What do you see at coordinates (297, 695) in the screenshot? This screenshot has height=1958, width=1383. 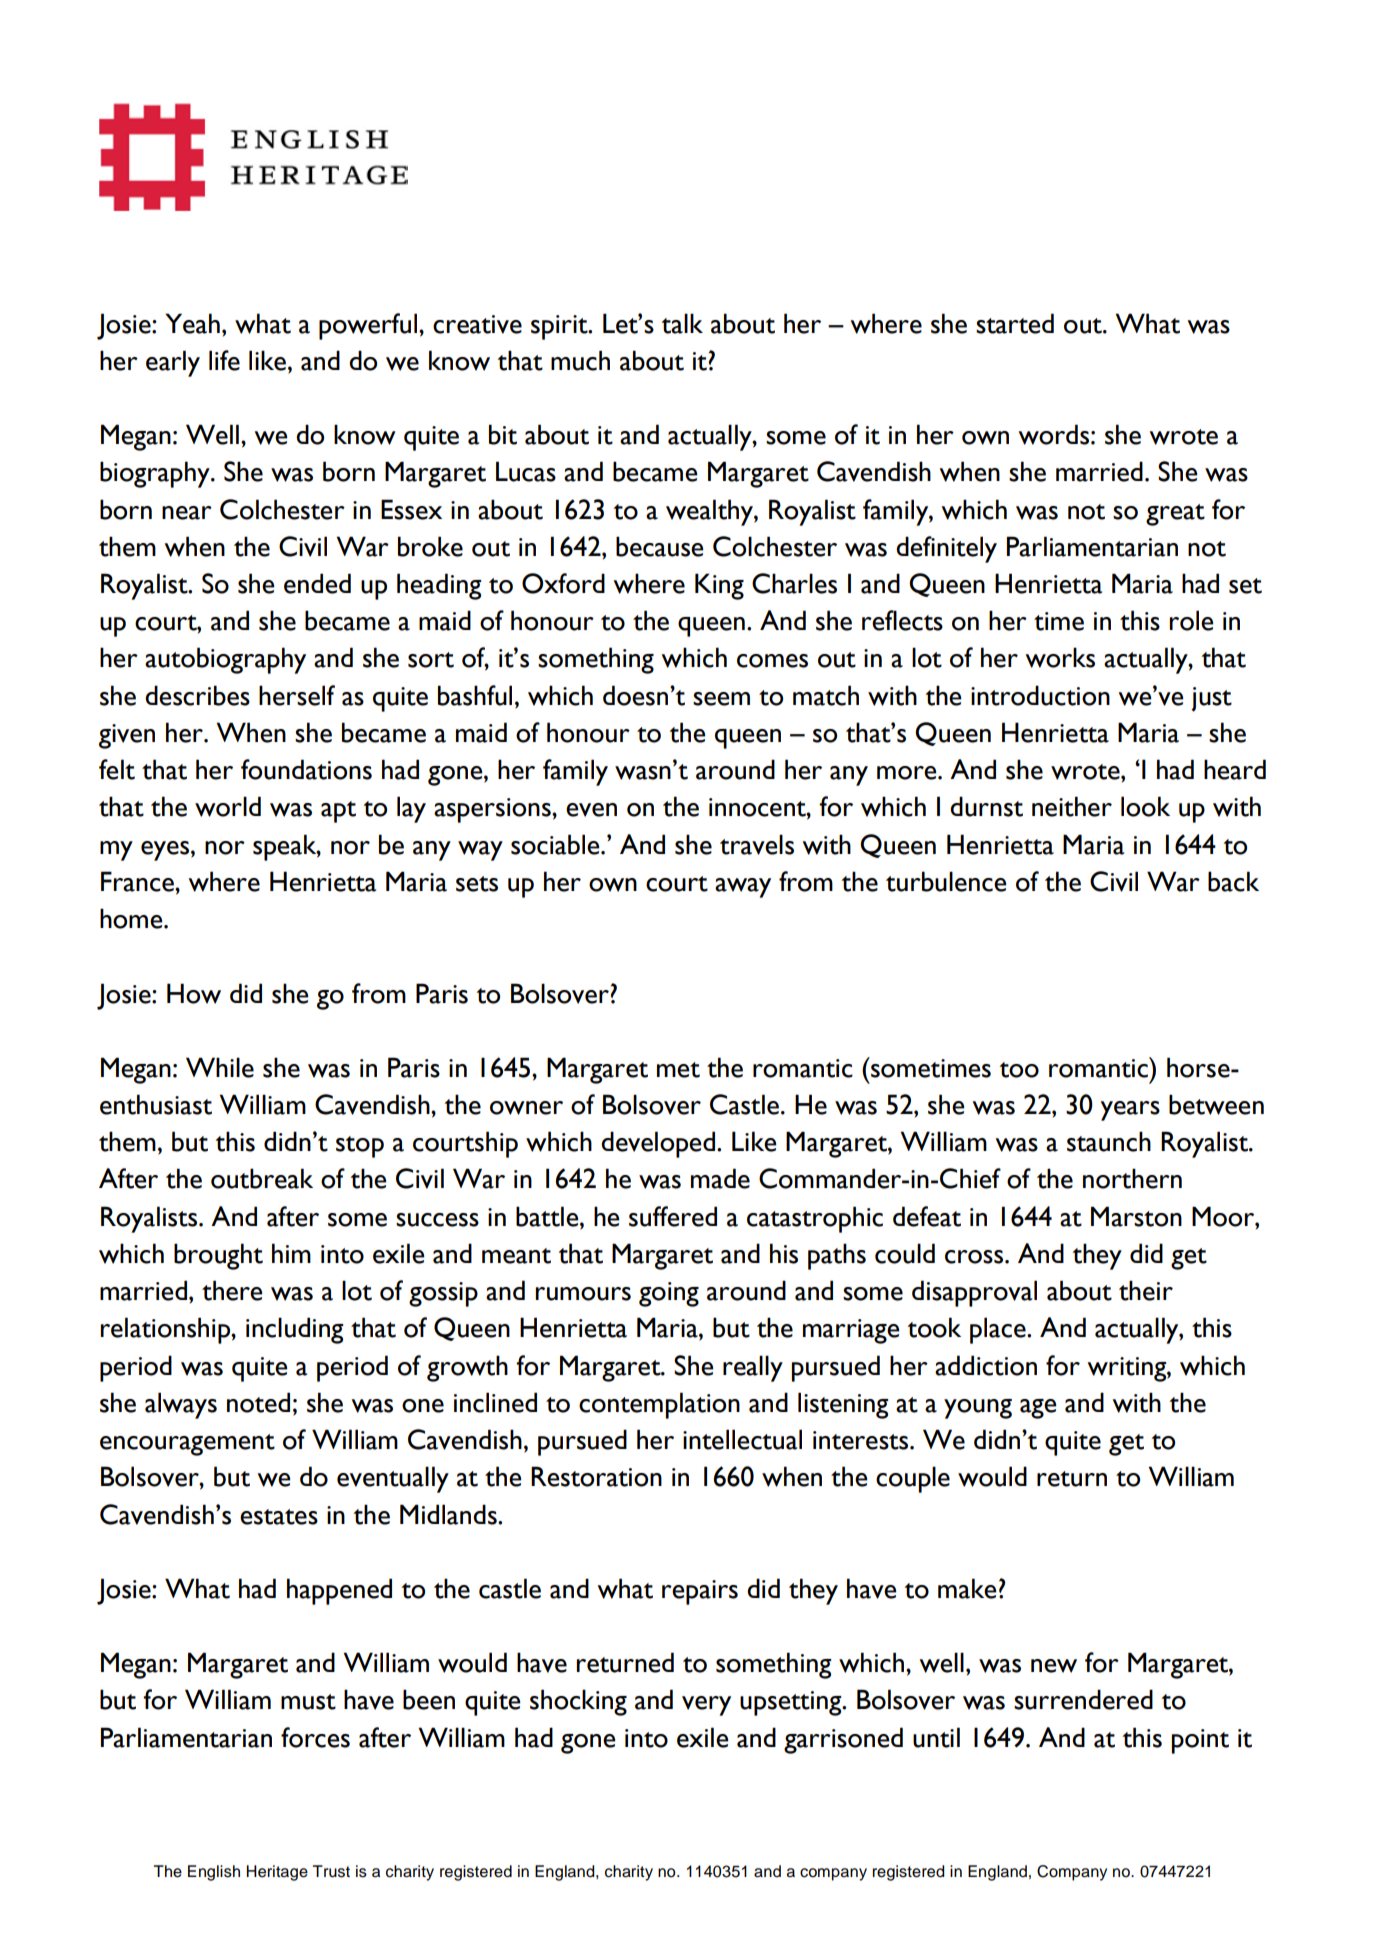 I see `herself` at bounding box center [297, 695].
